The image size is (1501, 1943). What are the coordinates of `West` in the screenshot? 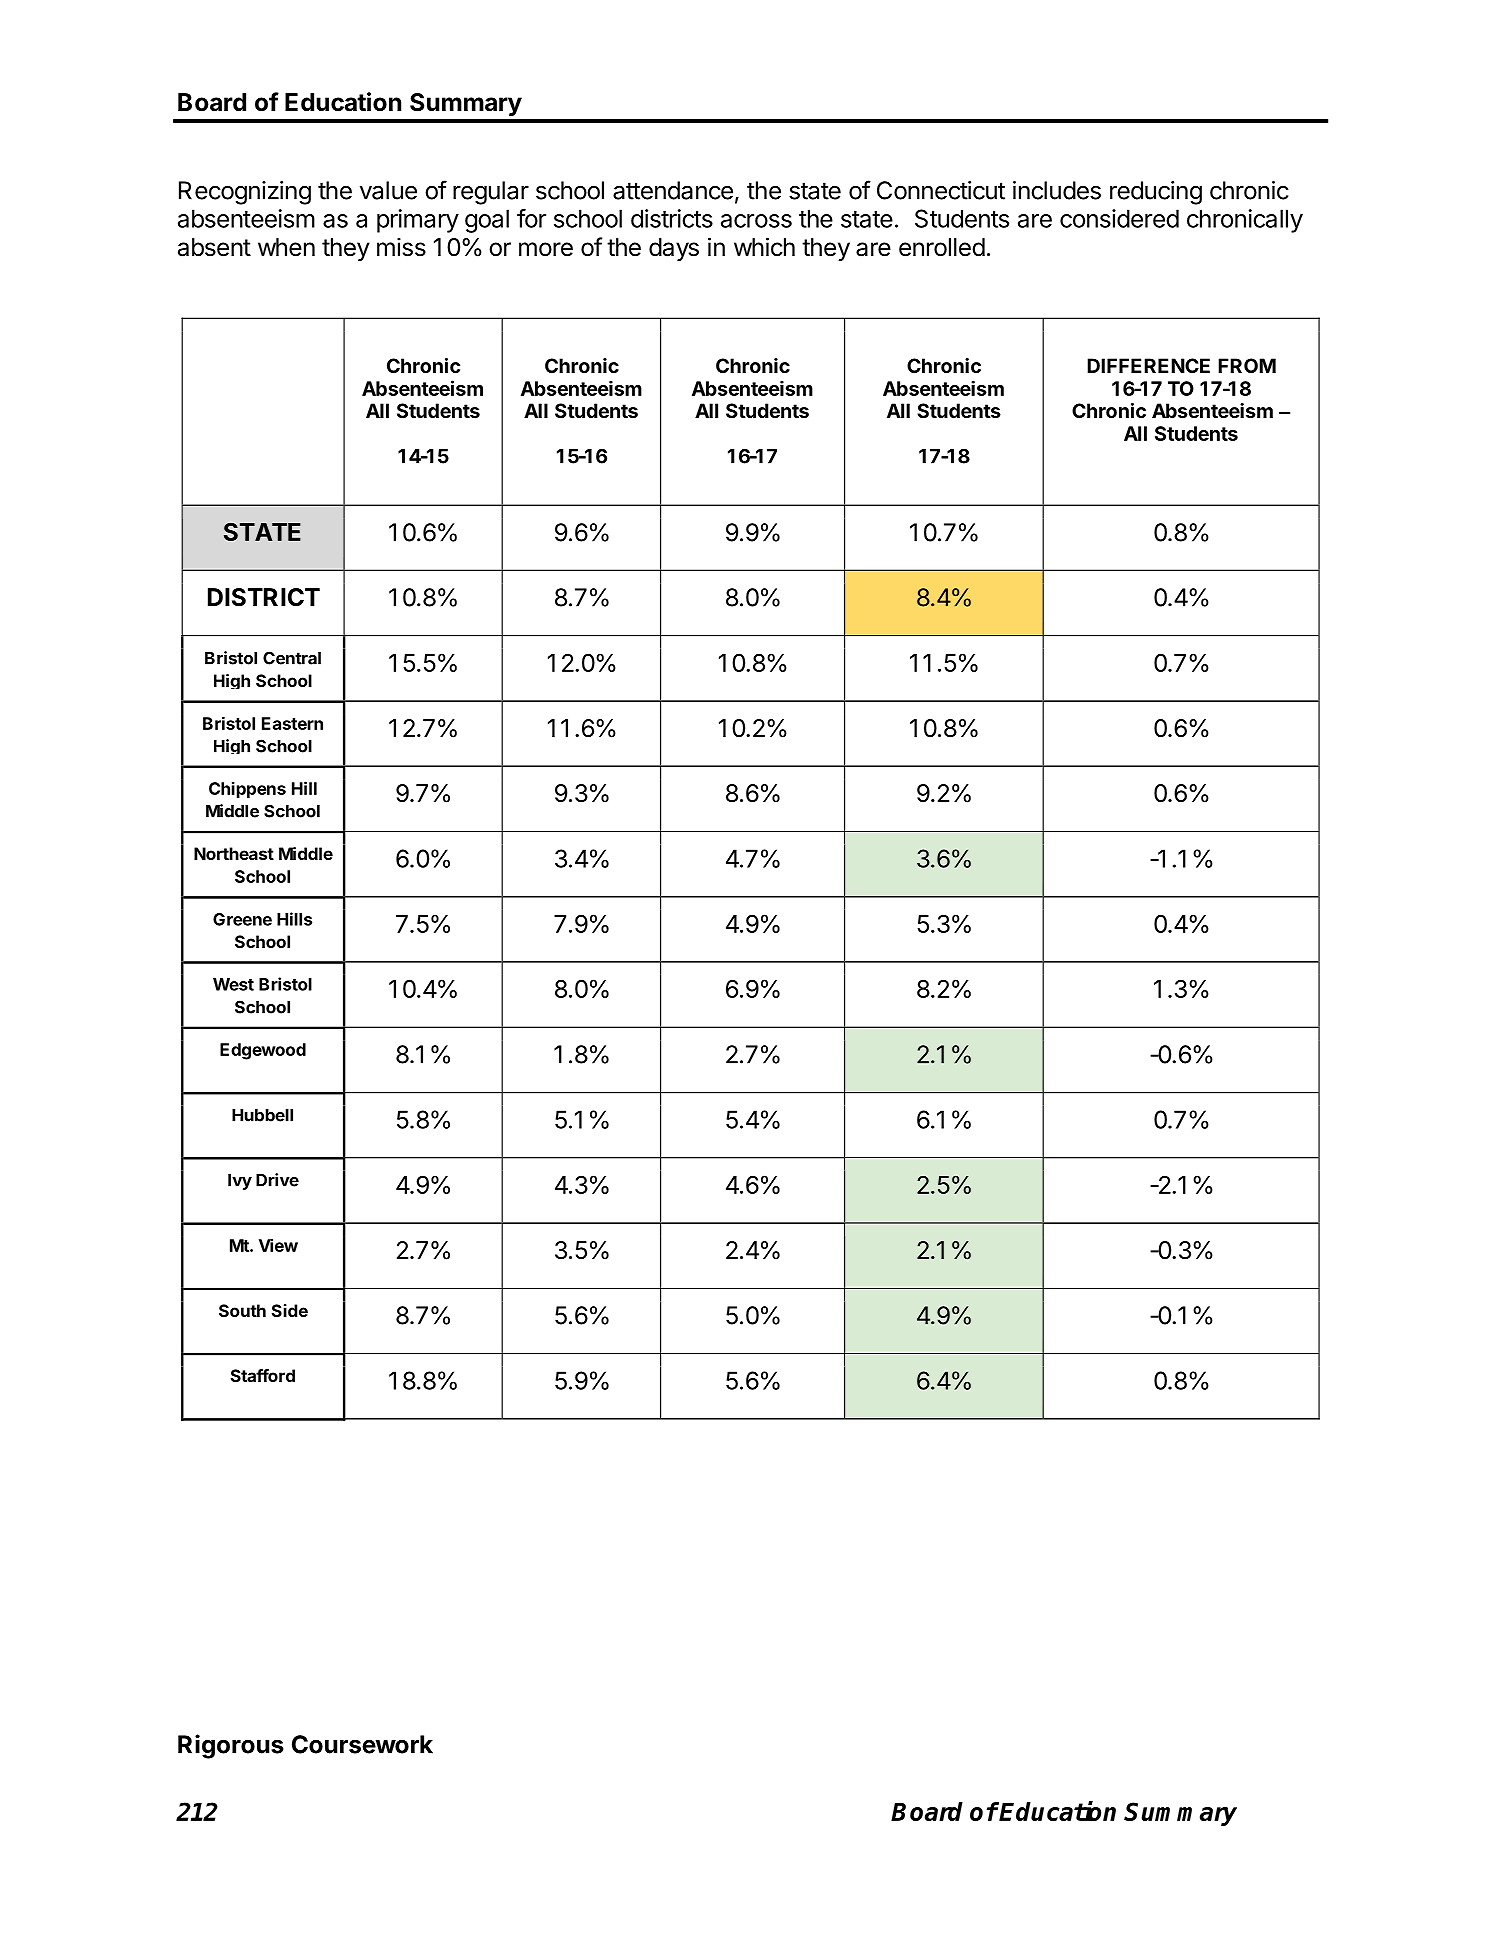 It's located at (233, 984).
